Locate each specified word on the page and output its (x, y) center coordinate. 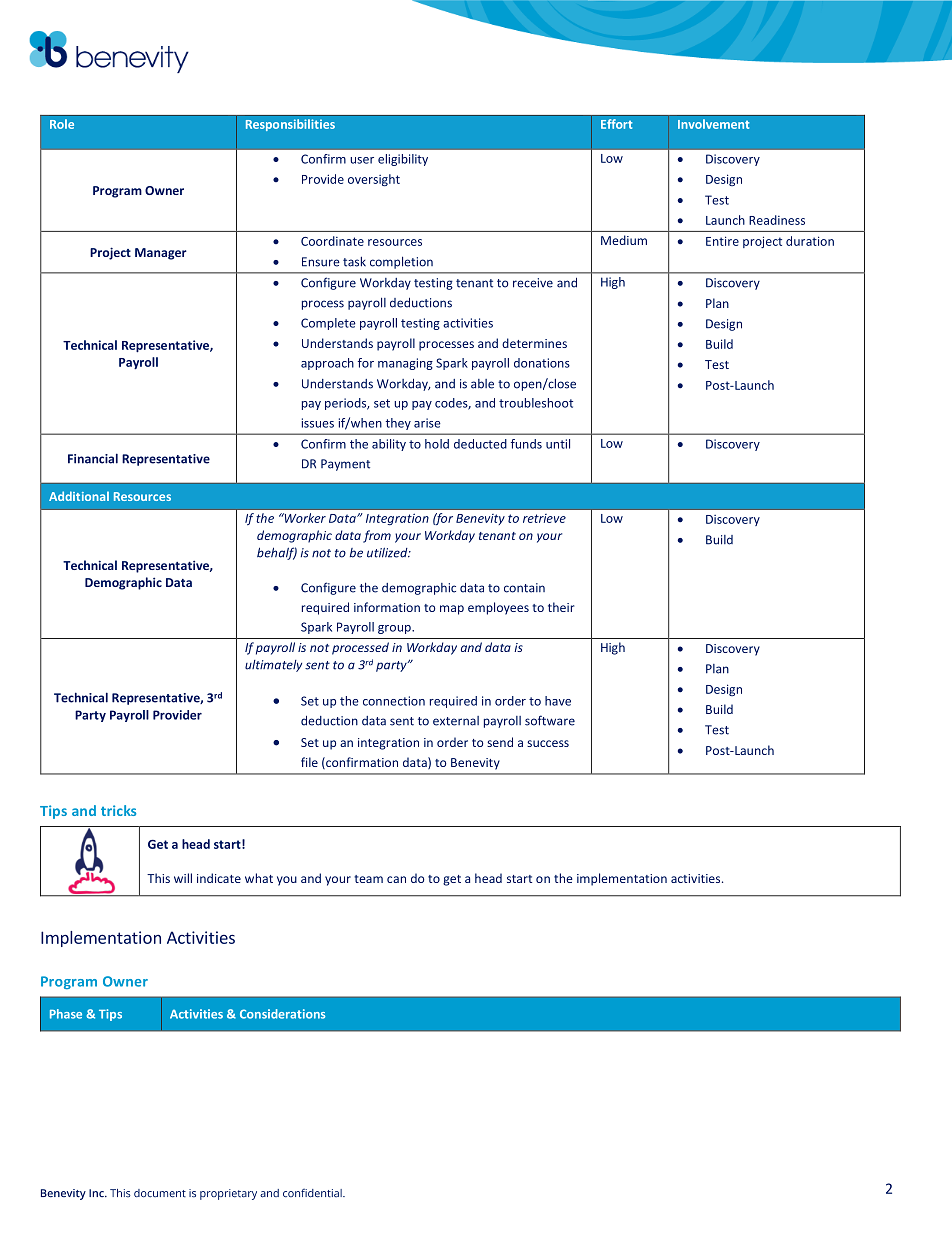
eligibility (403, 160)
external (456, 721)
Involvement (713, 124)
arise (427, 423)
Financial (93, 458)
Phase (66, 1014)
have (558, 701)
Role (62, 124)
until (558, 444)
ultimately (273, 666)
